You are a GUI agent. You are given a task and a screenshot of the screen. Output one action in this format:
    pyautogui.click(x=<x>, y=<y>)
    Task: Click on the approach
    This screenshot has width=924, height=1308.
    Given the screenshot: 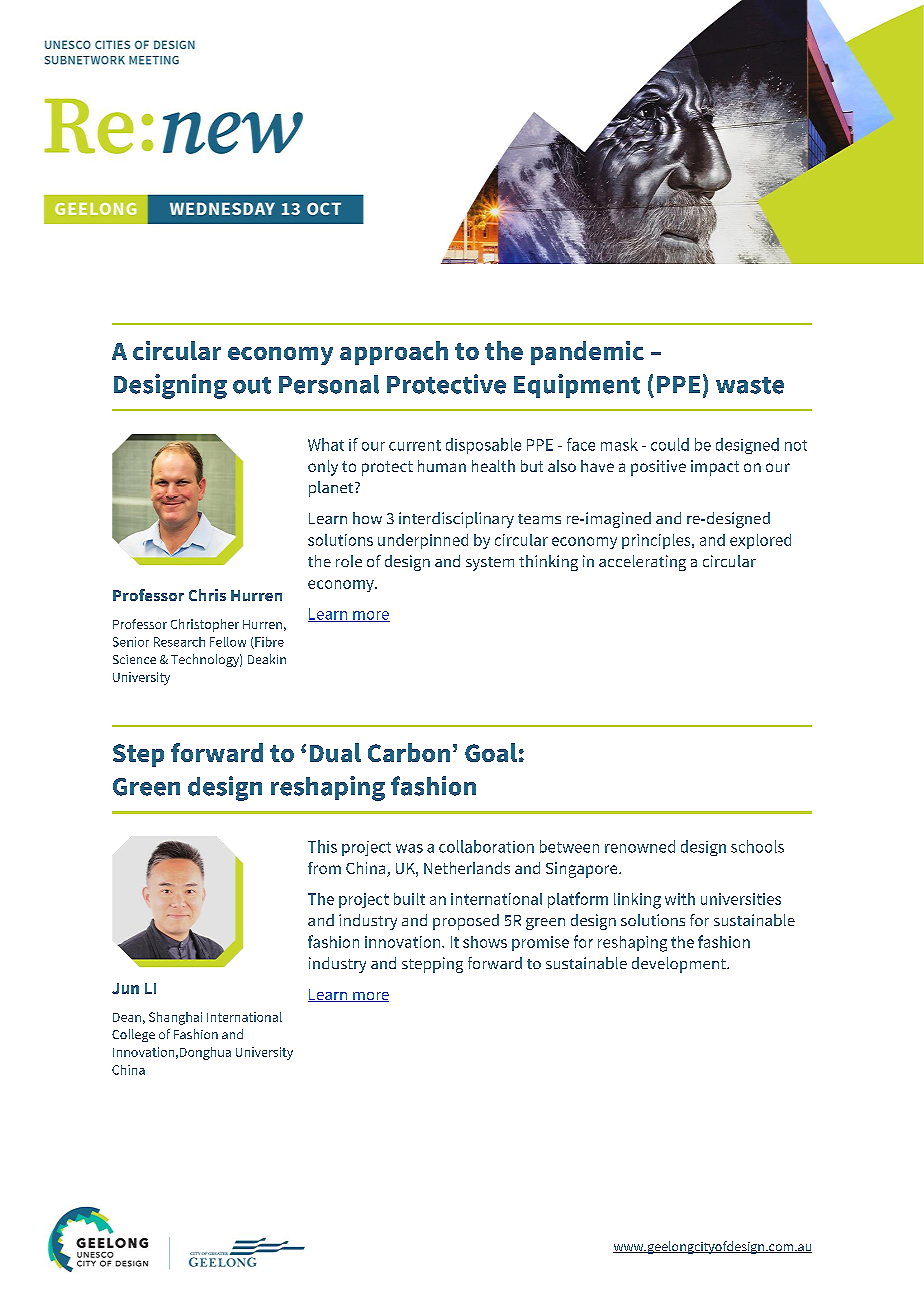 What is the action you would take?
    pyautogui.click(x=394, y=353)
